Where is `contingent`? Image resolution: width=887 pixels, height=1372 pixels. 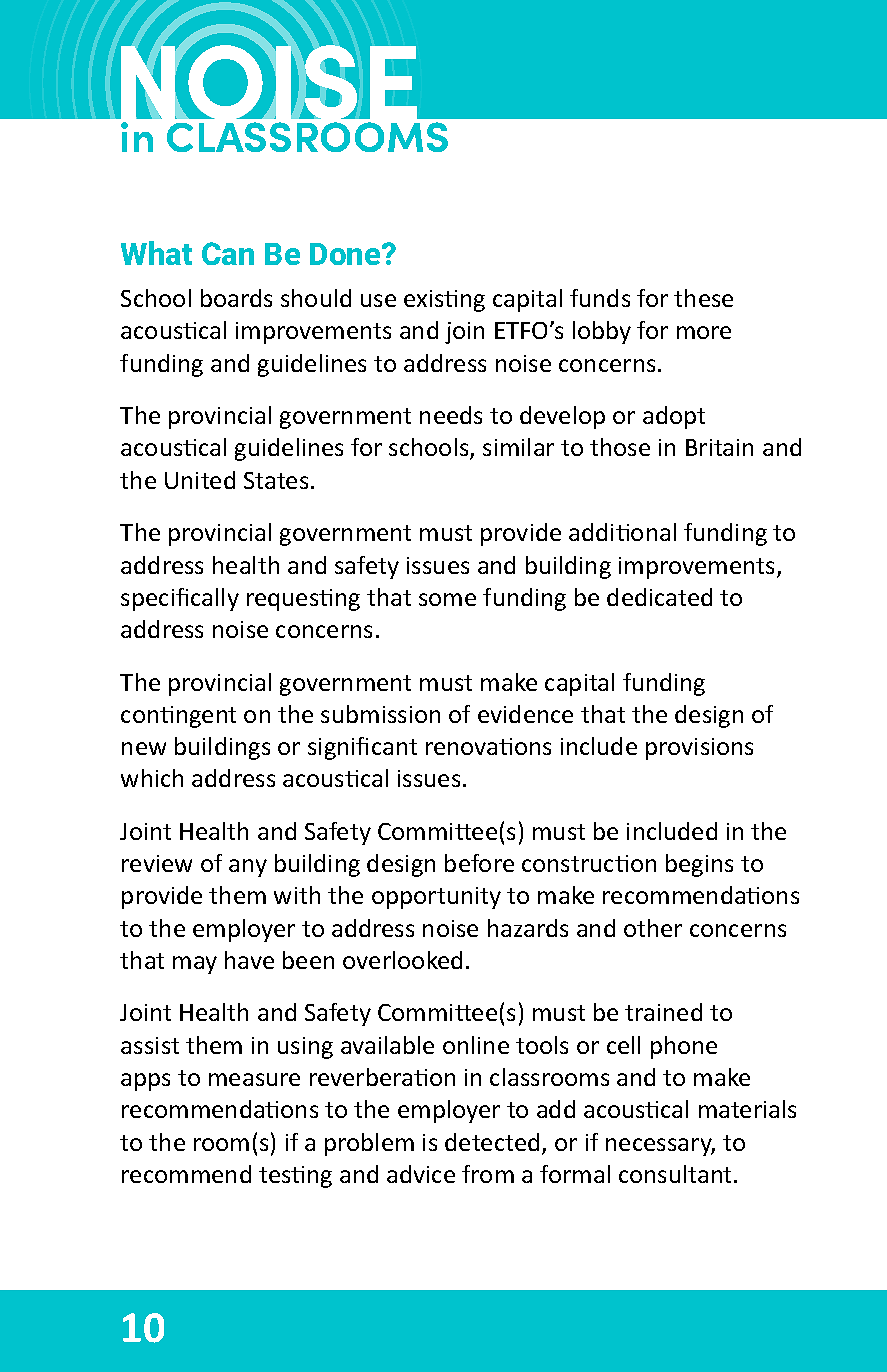 contingent is located at coordinates (178, 717).
